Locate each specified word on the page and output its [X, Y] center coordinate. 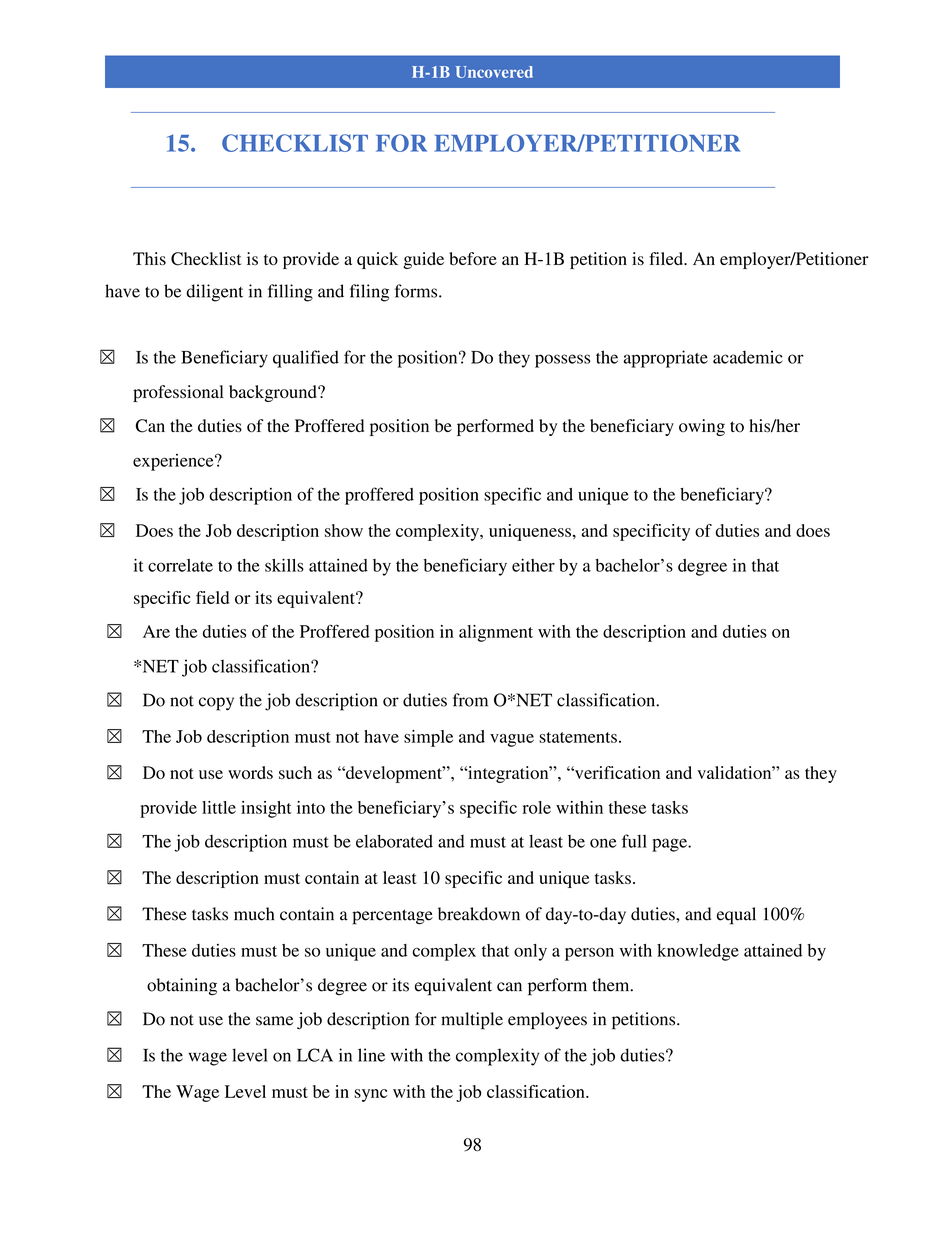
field [212, 597]
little [219, 807]
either [533, 565]
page [670, 845]
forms [417, 291]
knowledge [698, 952]
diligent [214, 293]
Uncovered [494, 72]
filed [667, 258]
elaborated [394, 841]
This [149, 258]
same [274, 1021]
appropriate [665, 359]
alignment [496, 633]
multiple [472, 1021]
